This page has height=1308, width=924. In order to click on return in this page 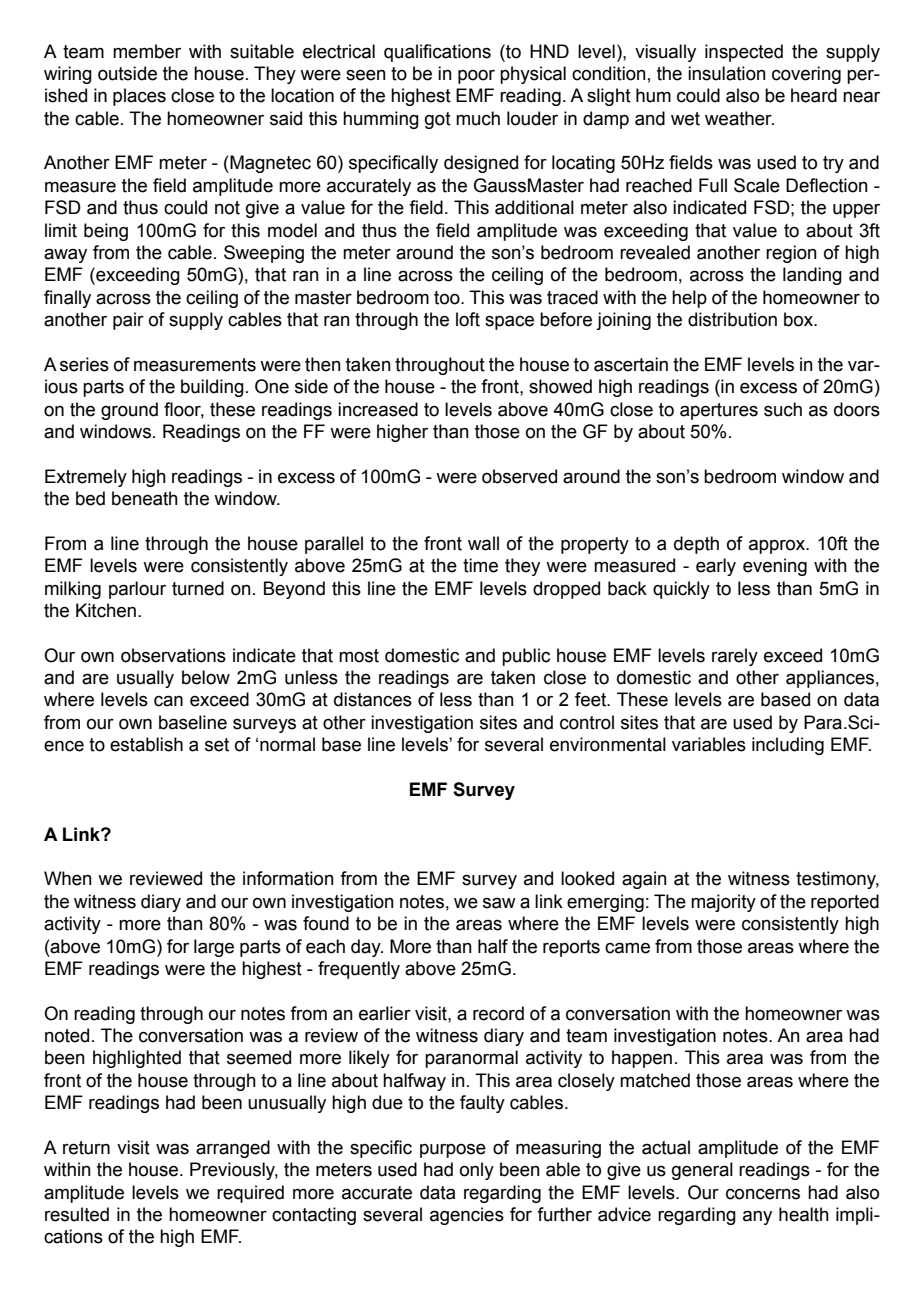, I will do `click(86, 1148)`.
